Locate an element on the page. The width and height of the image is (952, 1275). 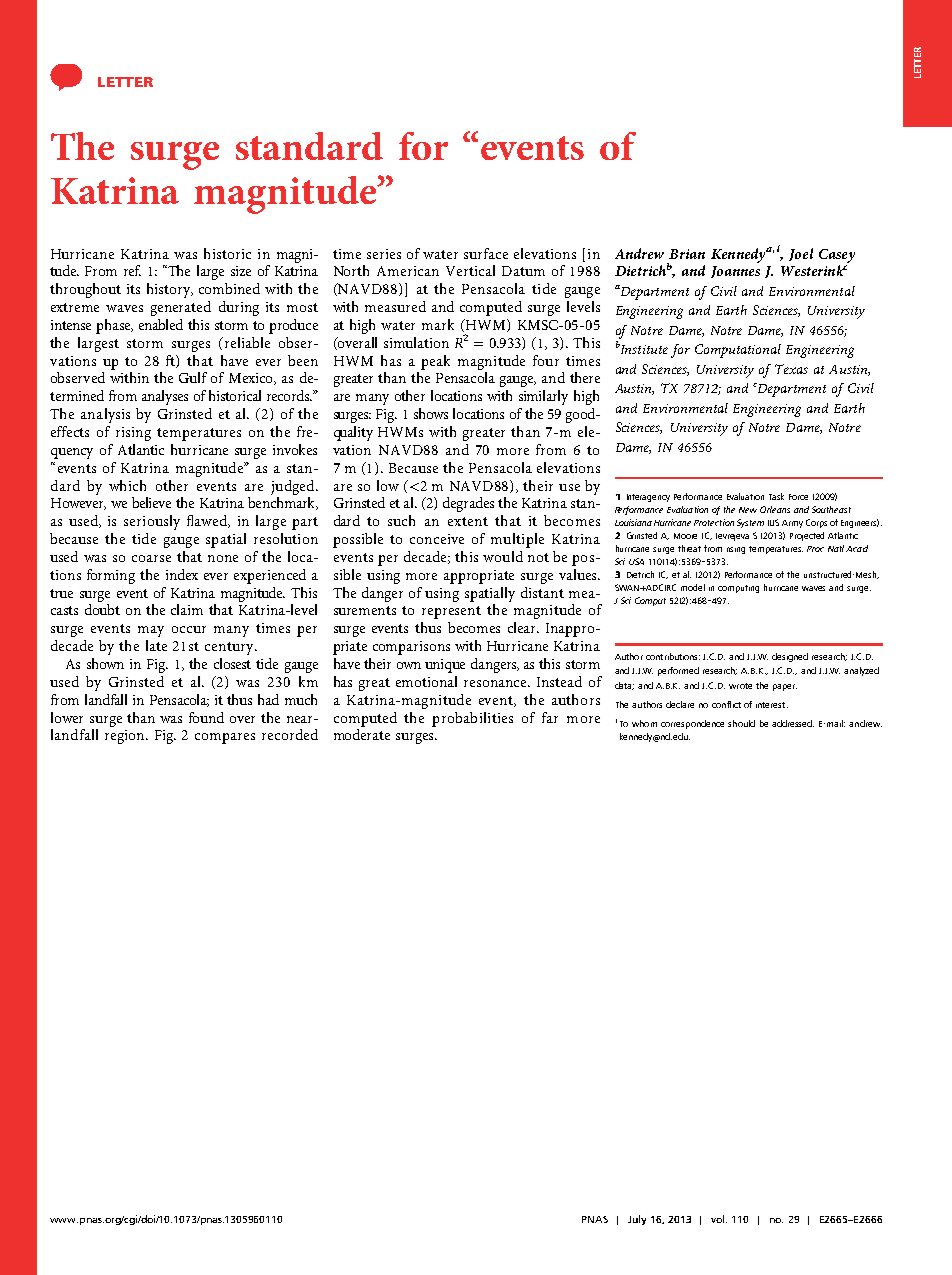
should is located at coordinates (741, 723).
